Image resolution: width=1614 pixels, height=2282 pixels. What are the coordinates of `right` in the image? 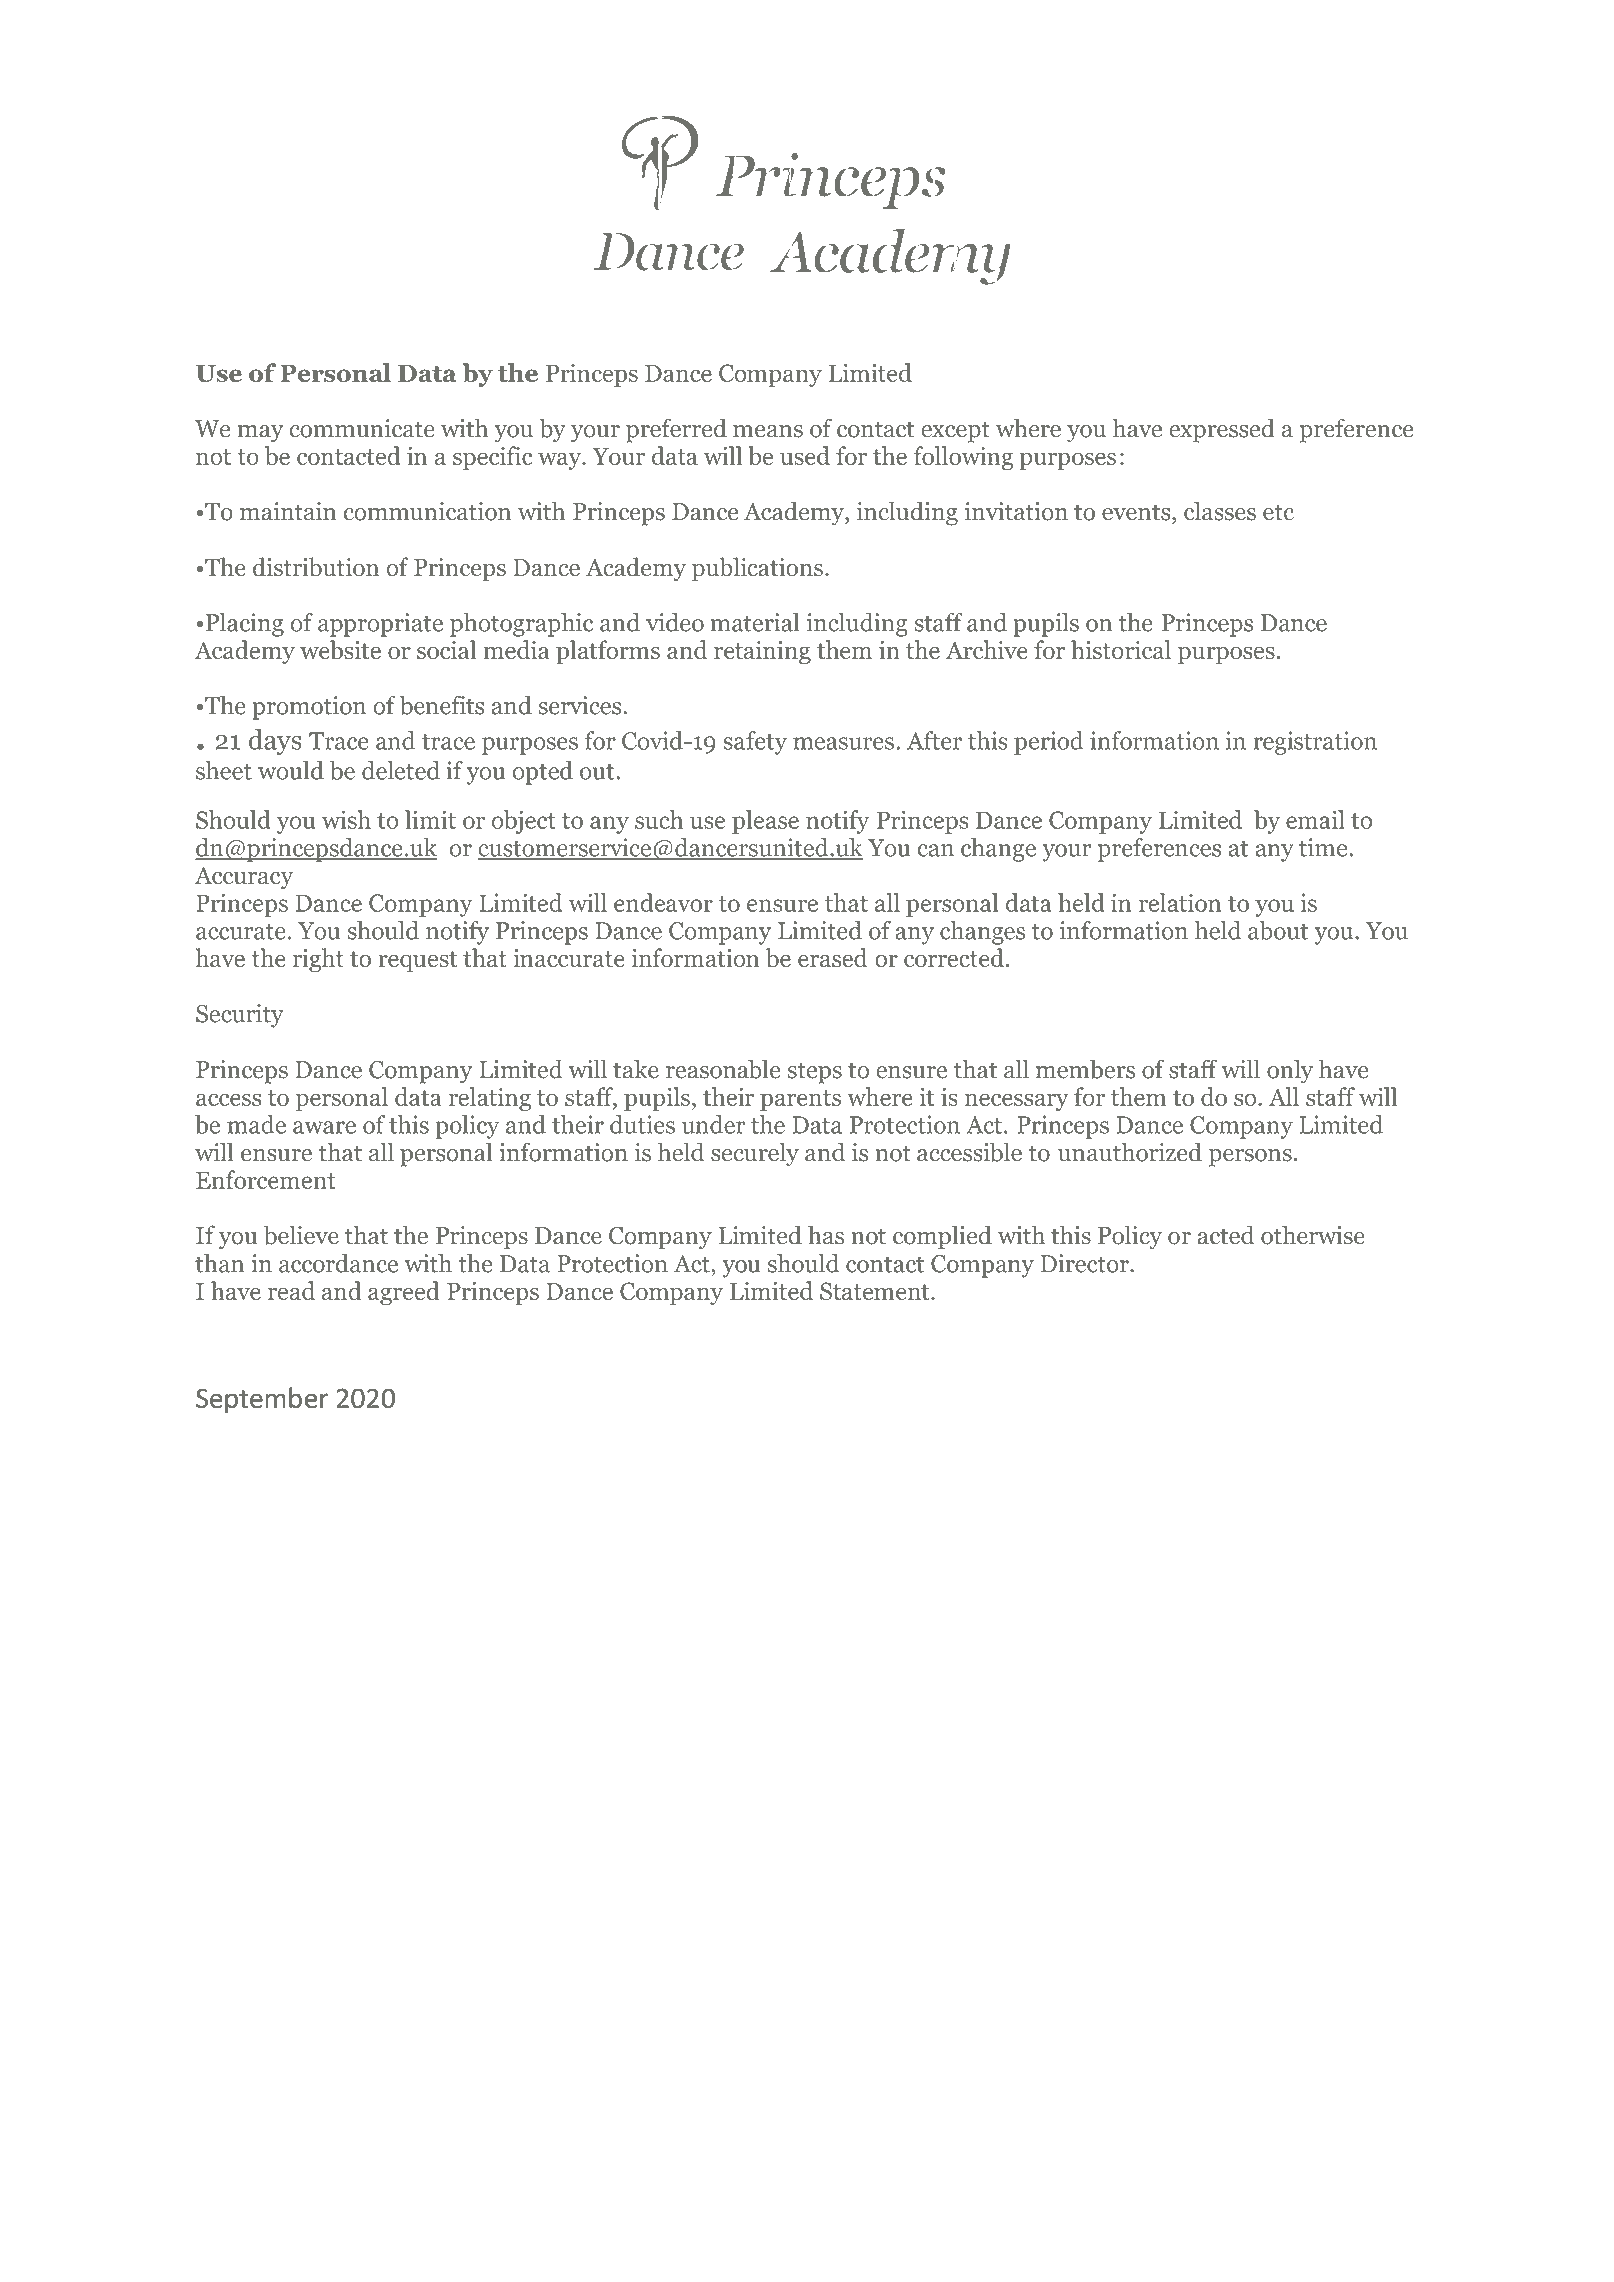 It's located at (318, 960).
